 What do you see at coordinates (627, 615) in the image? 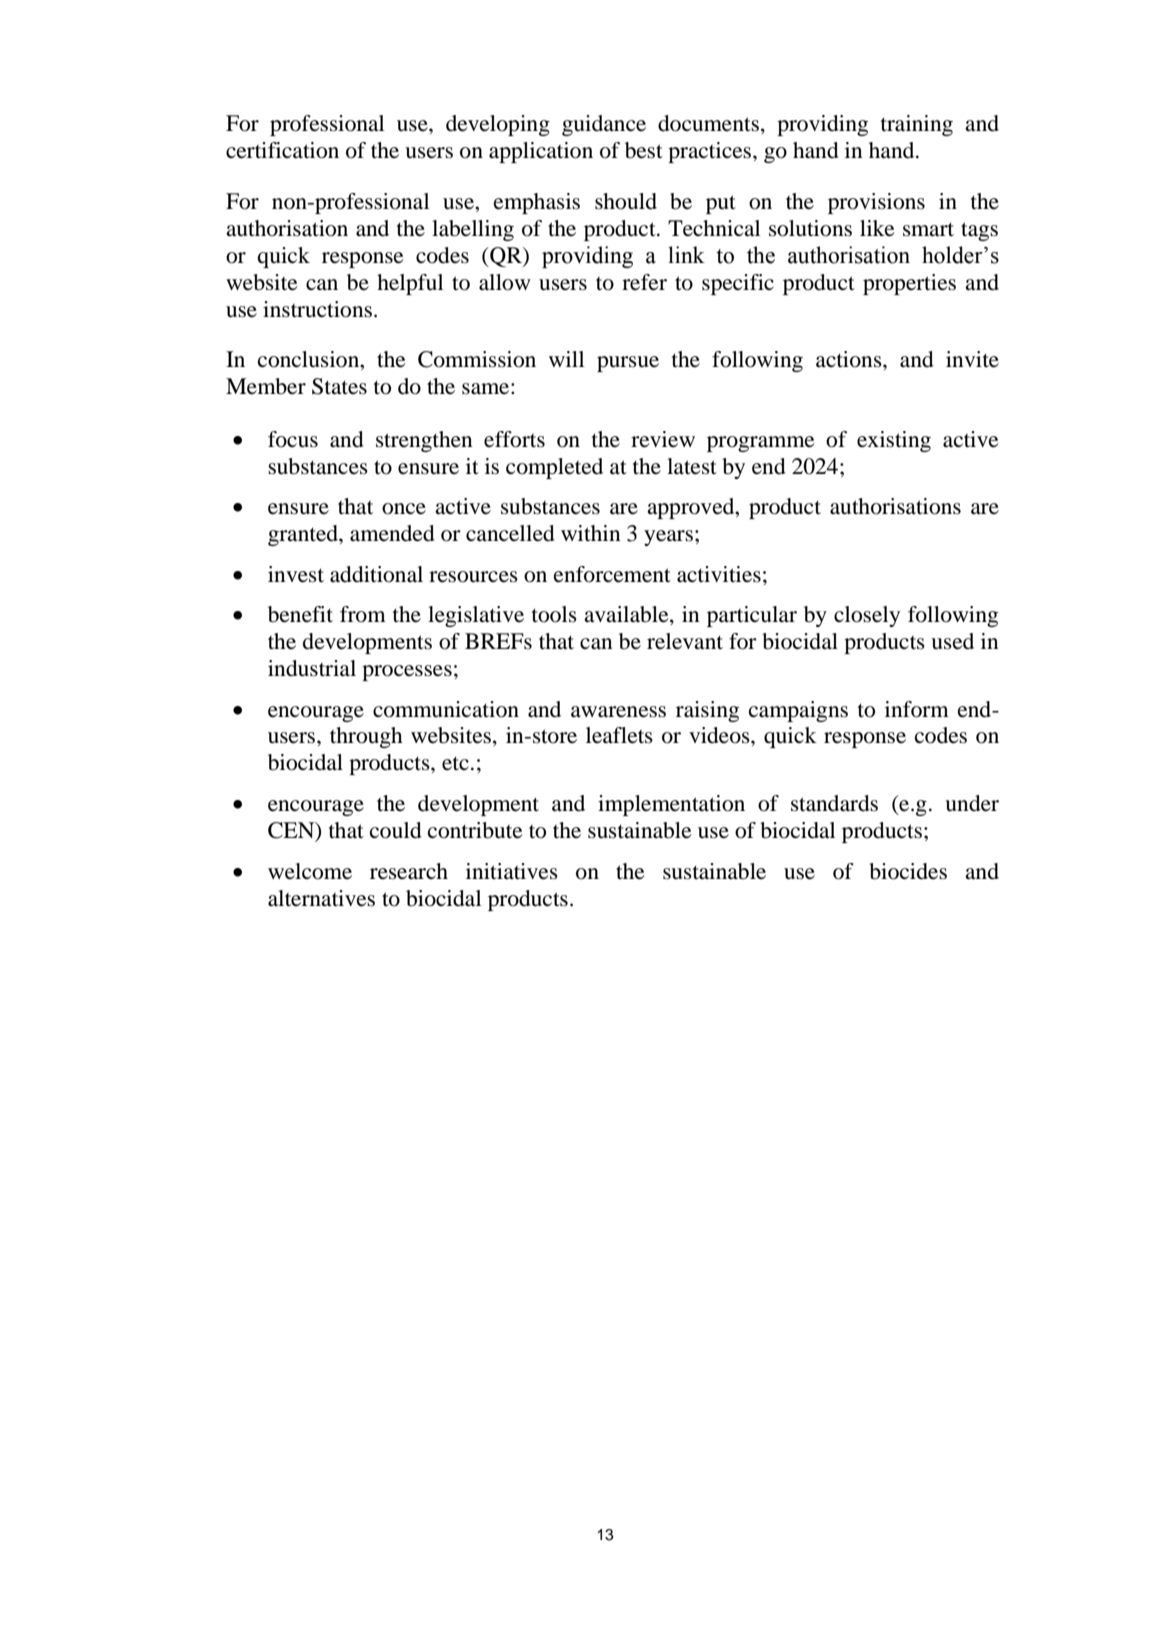
I see `available` at bounding box center [627, 615].
